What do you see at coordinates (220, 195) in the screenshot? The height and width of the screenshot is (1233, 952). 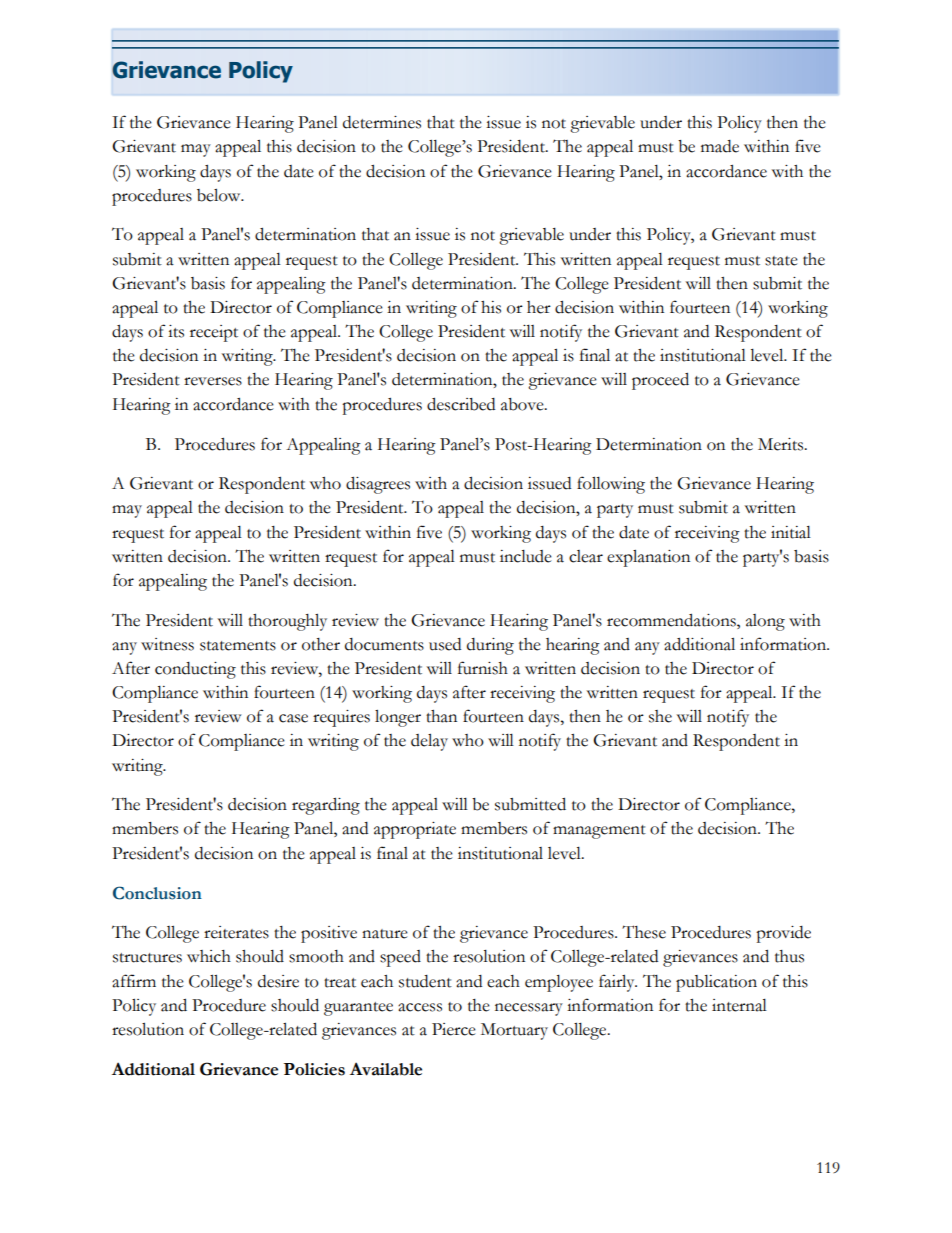 I see `below` at bounding box center [220, 195].
